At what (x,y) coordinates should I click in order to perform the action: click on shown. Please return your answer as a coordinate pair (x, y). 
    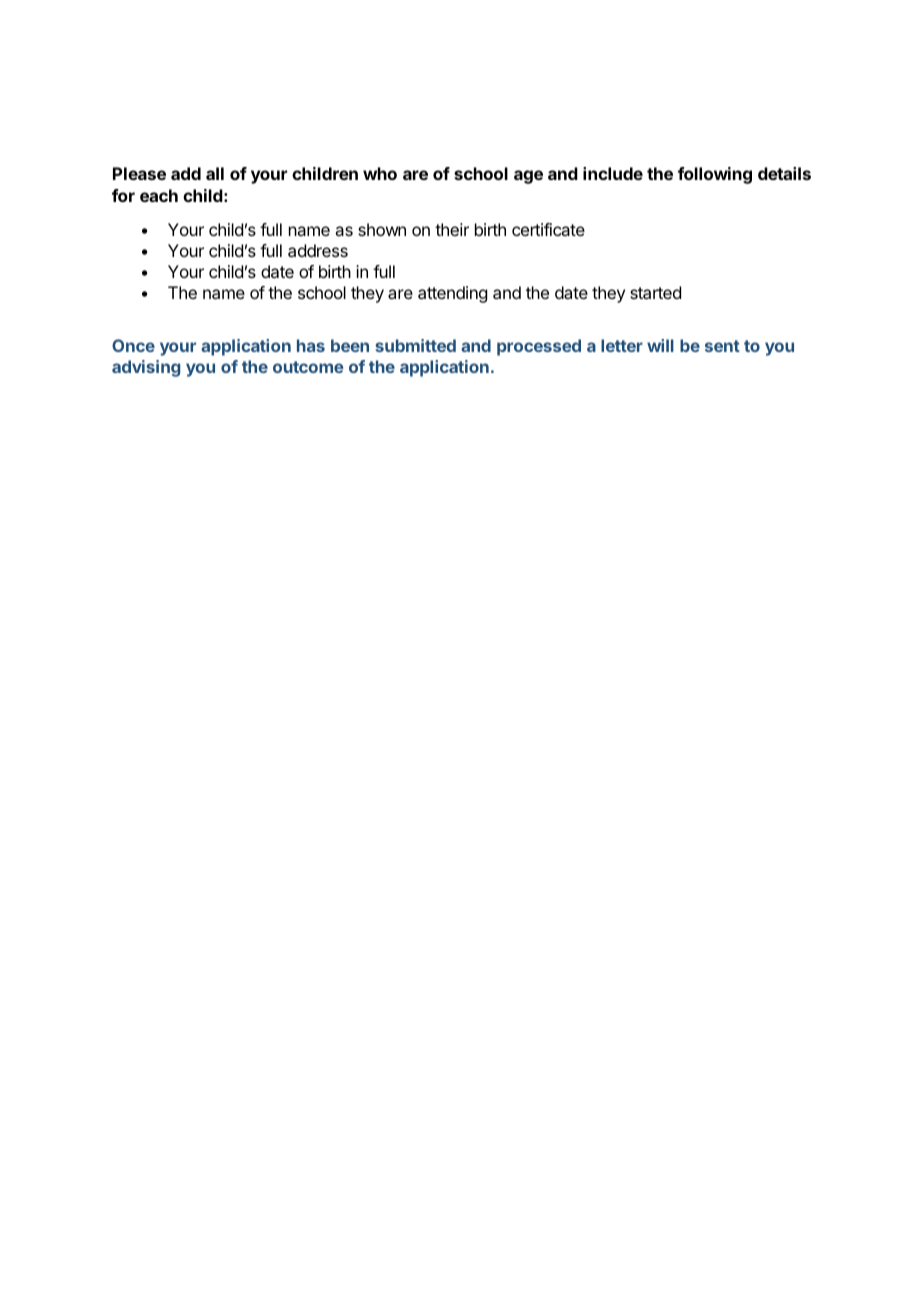
    Looking at the image, I should click on (382, 229).
